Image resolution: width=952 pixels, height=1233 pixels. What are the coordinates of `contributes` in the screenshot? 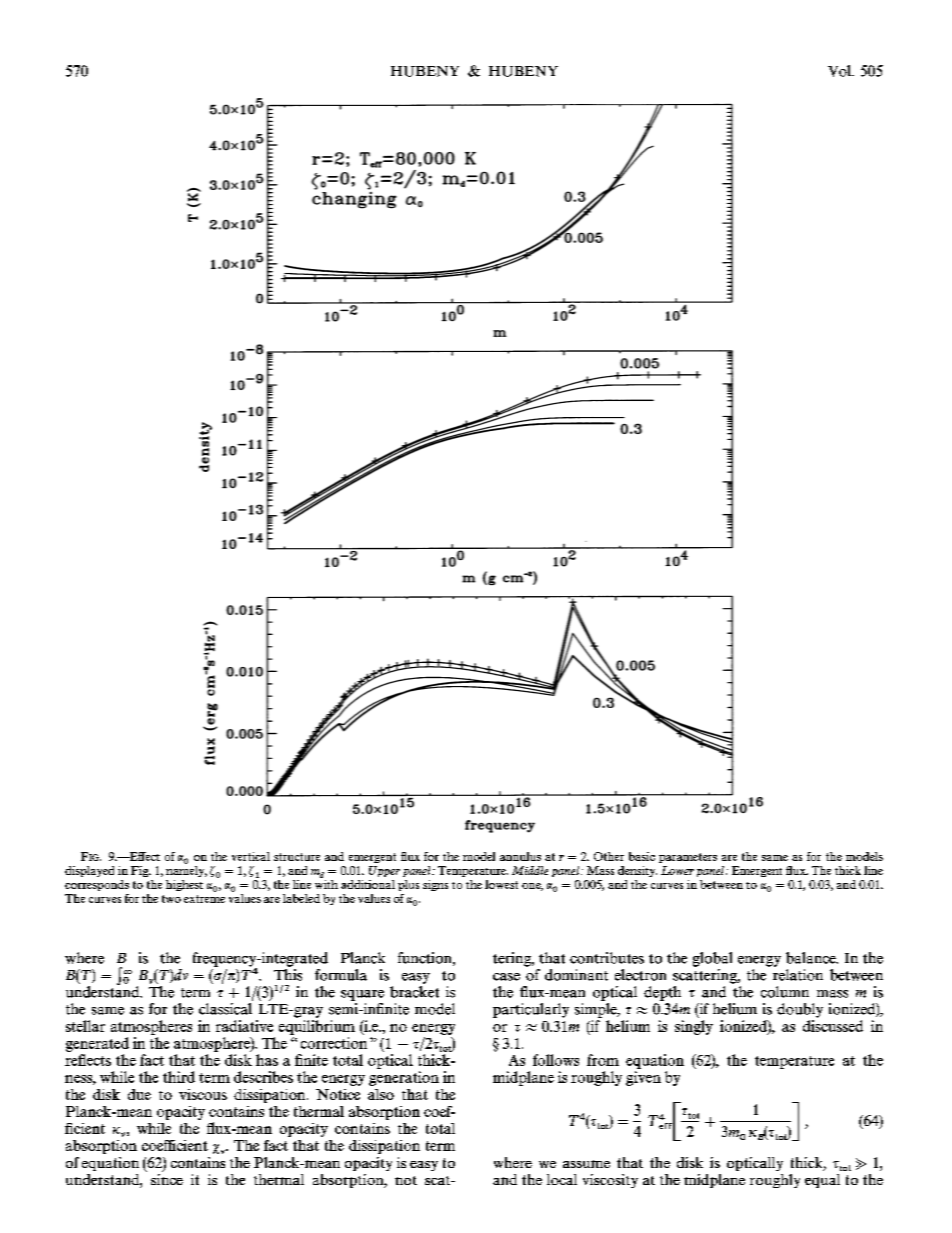 It's located at (607, 958).
